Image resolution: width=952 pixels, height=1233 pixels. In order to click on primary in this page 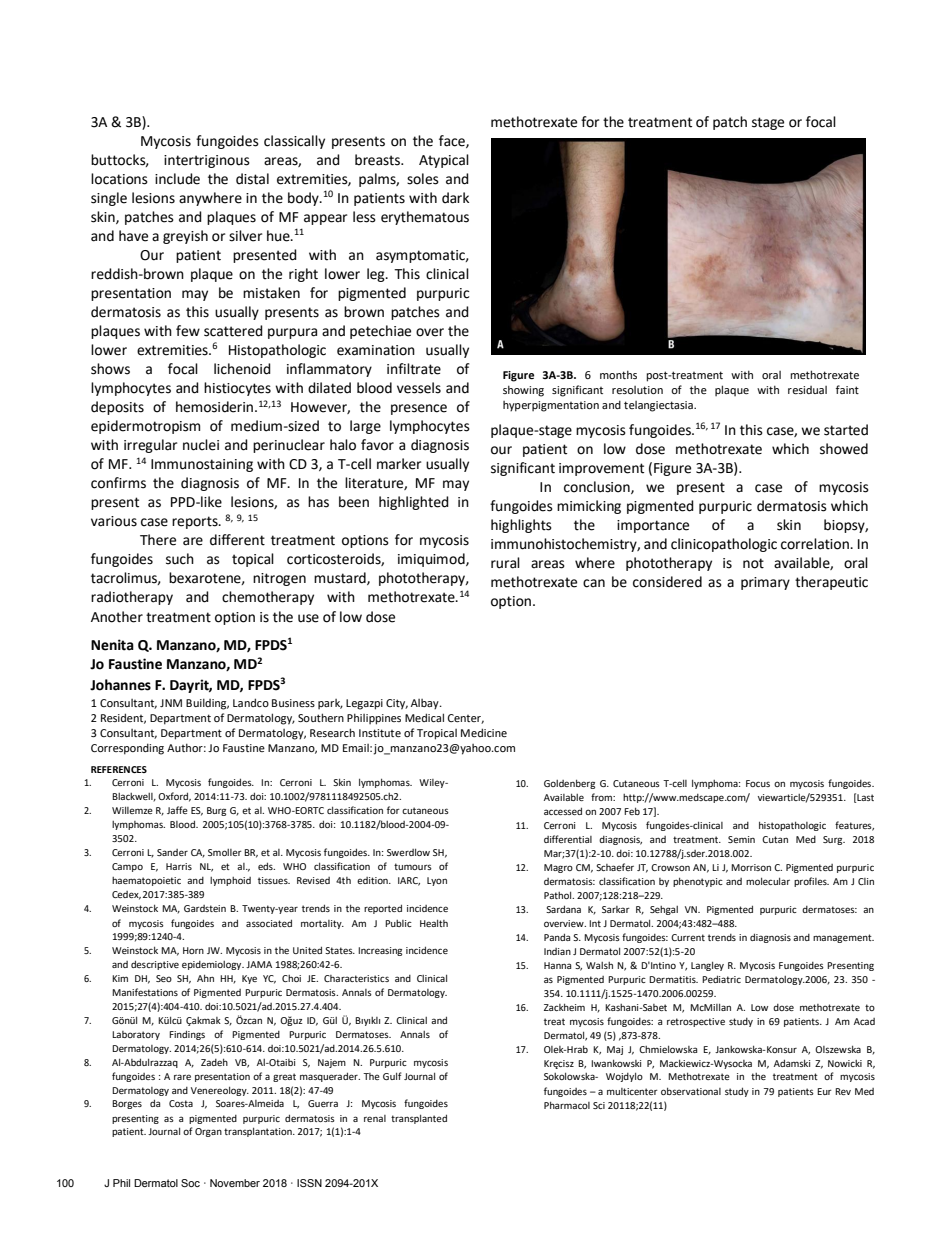, I will do `click(765, 583)`.
